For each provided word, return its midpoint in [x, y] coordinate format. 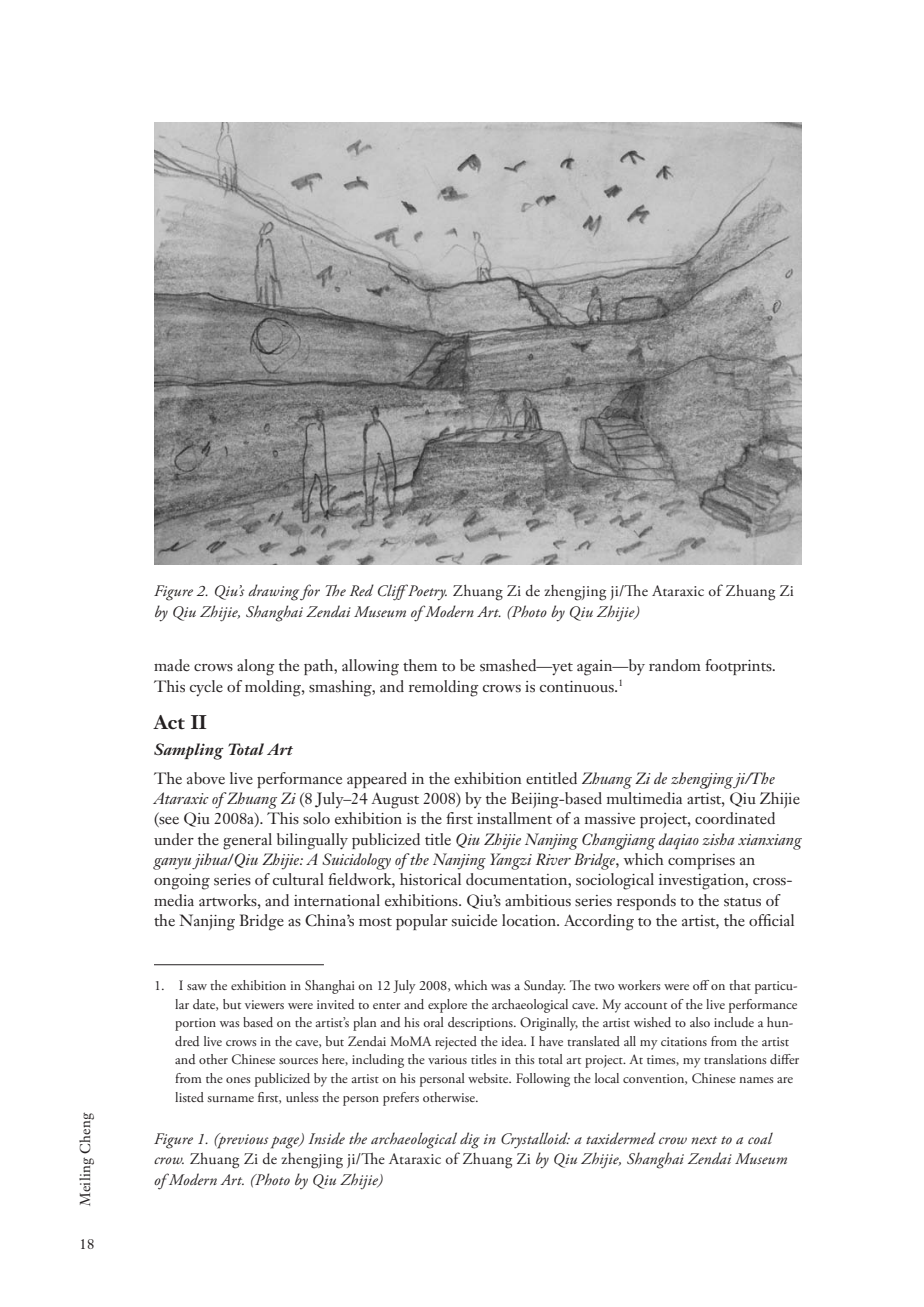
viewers [264, 1004]
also [700, 1022]
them [420, 665]
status [742, 902]
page [286, 1142]
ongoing [182, 882]
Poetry [426, 592]
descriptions [481, 1024]
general [247, 841]
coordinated [735, 818]
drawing [273, 592]
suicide [474, 920]
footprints [739, 667]
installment [514, 818]
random [675, 665]
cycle [206, 688]
